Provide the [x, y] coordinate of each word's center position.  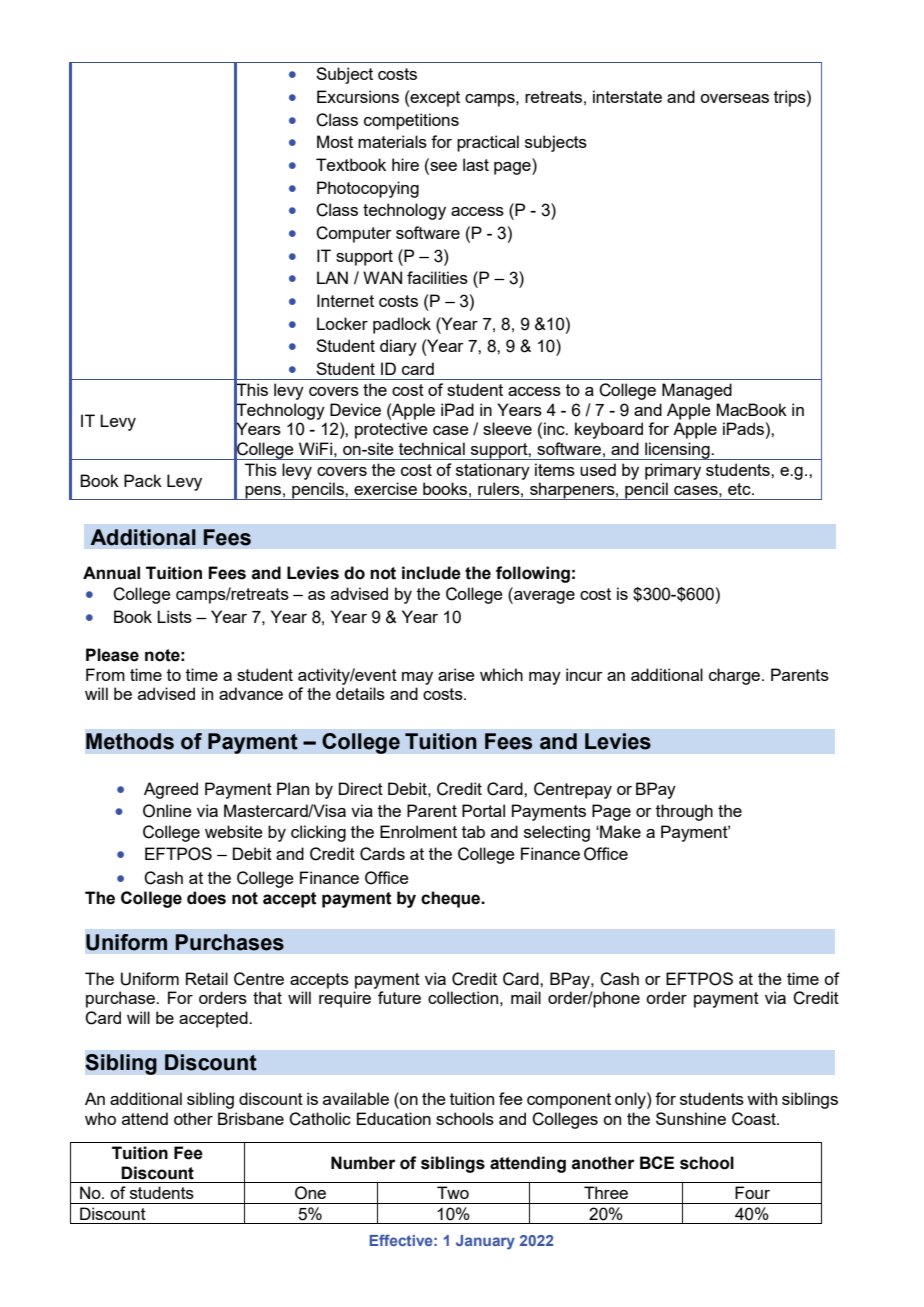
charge [736, 676]
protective [391, 430]
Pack [143, 480]
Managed [697, 391]
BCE [657, 1162]
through [684, 812]
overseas [734, 98]
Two [453, 1192]
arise [456, 674]
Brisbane [251, 1118]
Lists [174, 616]
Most [335, 141]
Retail [207, 978]
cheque [452, 899]
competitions [411, 121]
